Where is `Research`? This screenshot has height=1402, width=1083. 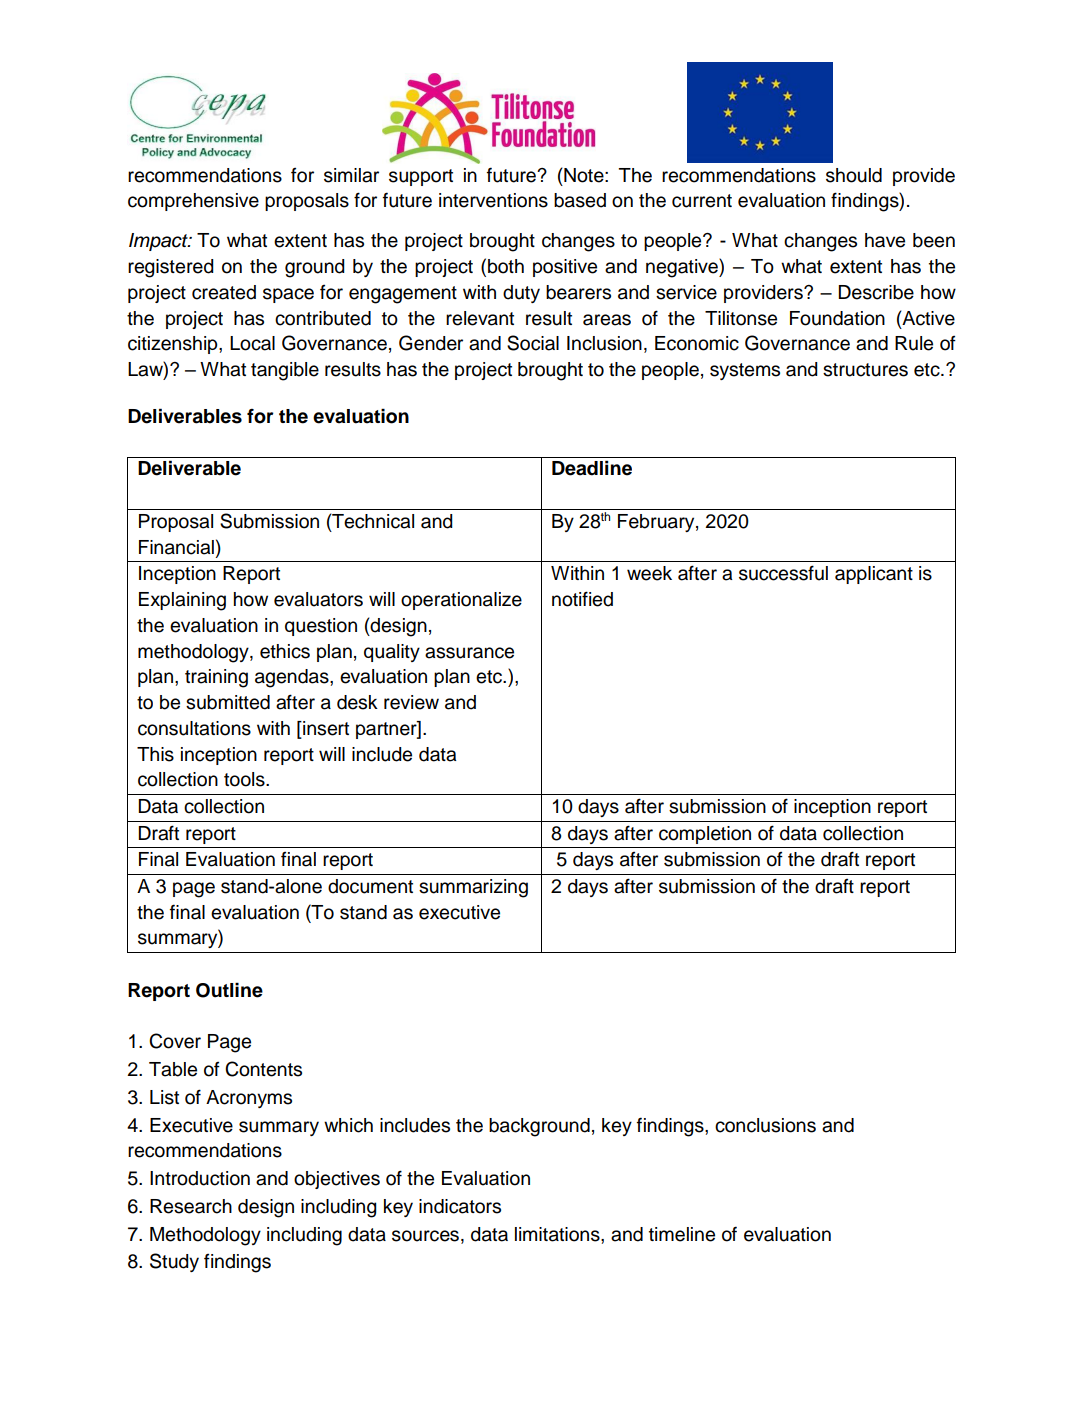 Research is located at coordinates (191, 1206).
